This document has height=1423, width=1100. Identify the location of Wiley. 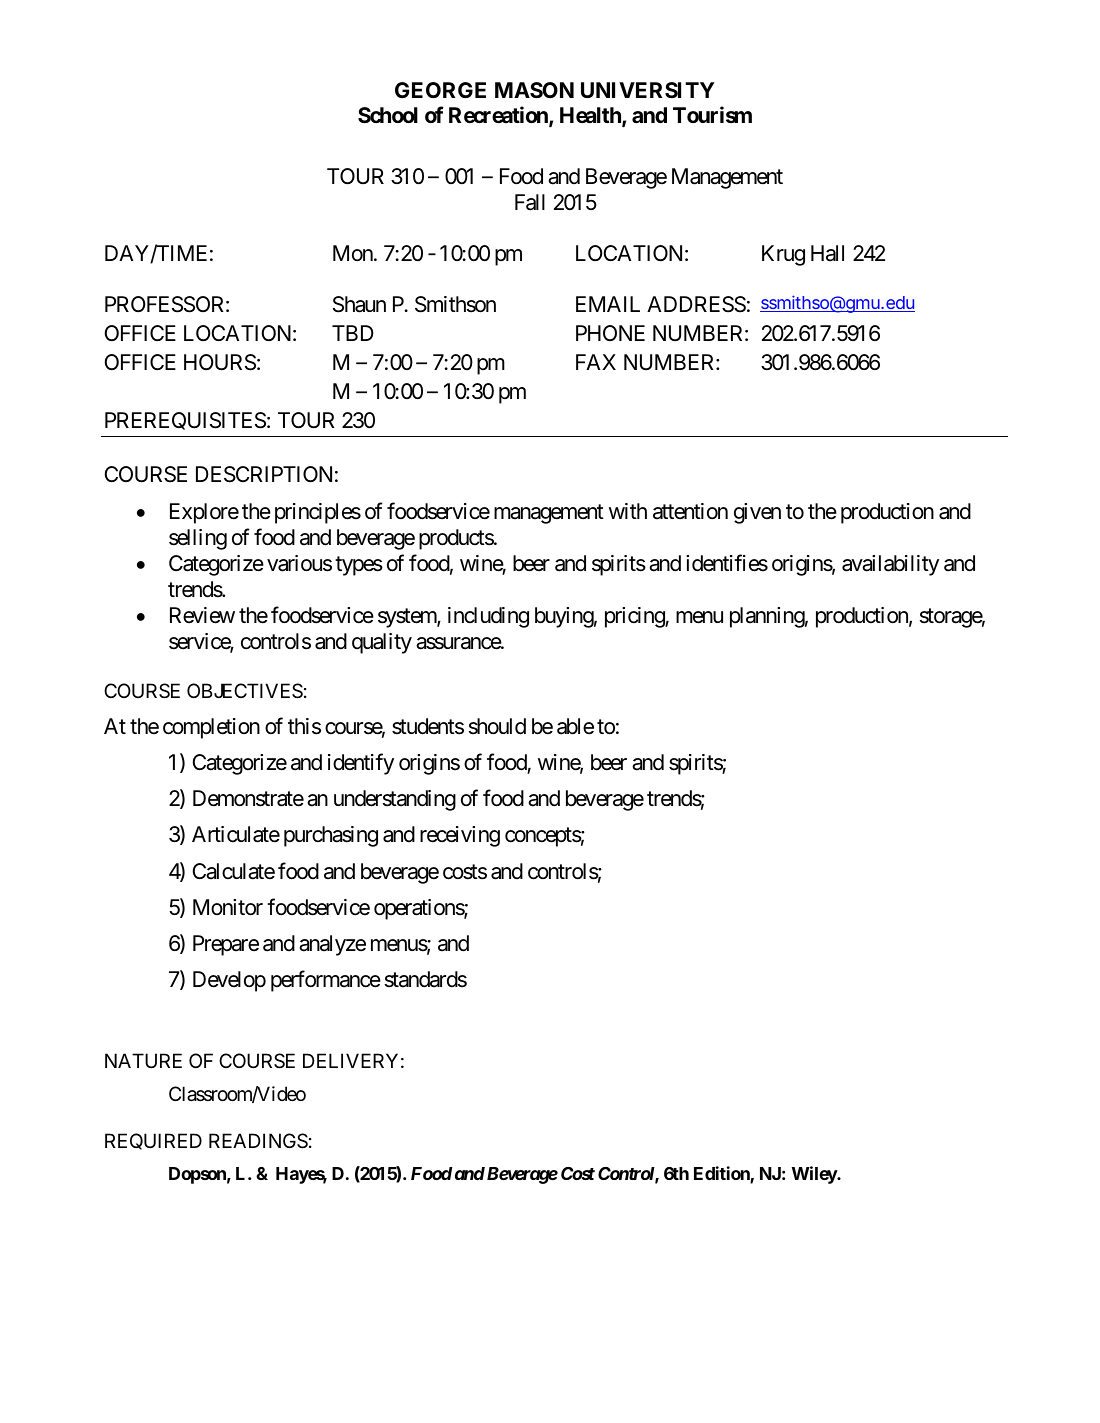
(815, 1175).
